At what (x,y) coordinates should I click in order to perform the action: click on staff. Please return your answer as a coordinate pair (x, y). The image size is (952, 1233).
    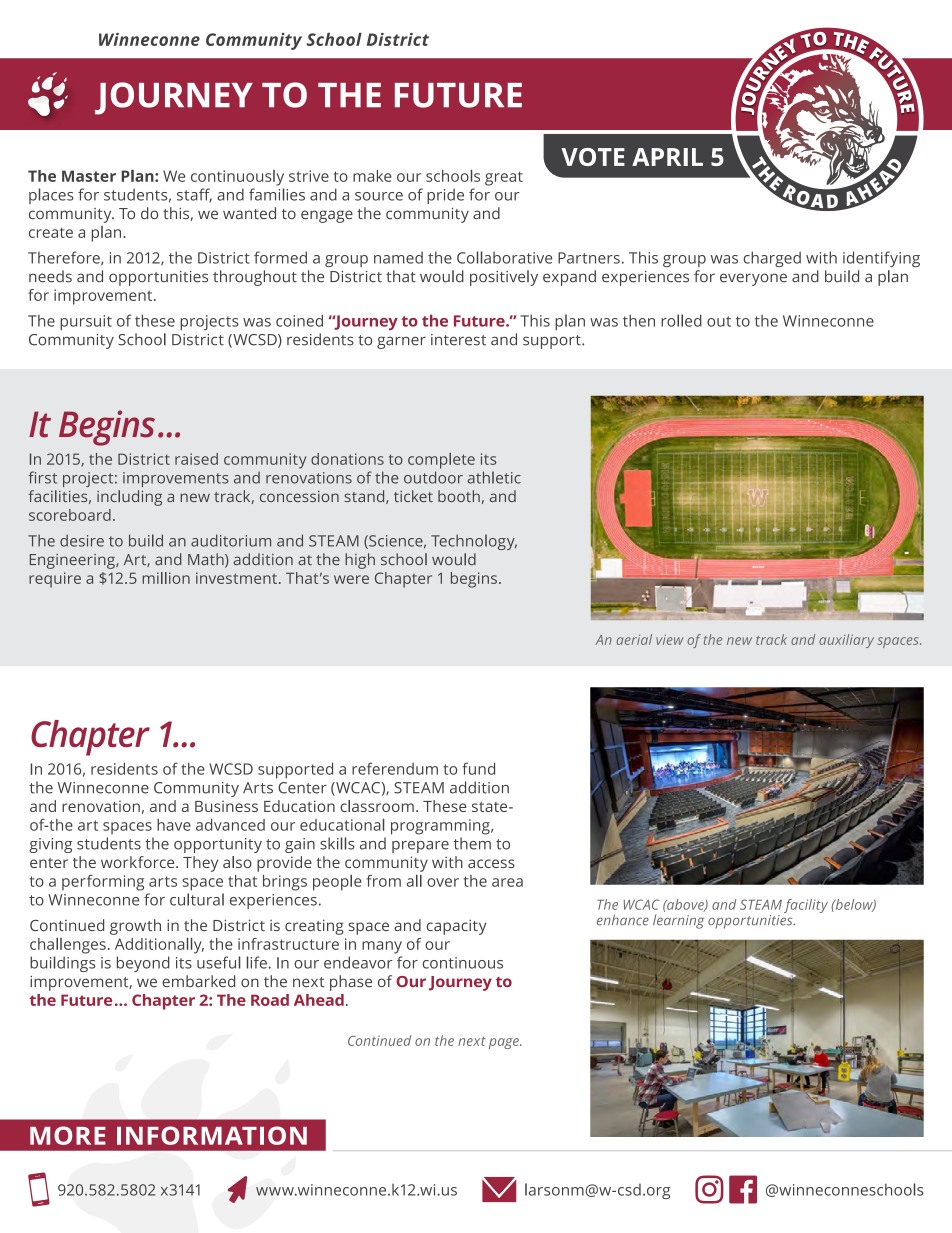
    Looking at the image, I should click on (194, 195).
